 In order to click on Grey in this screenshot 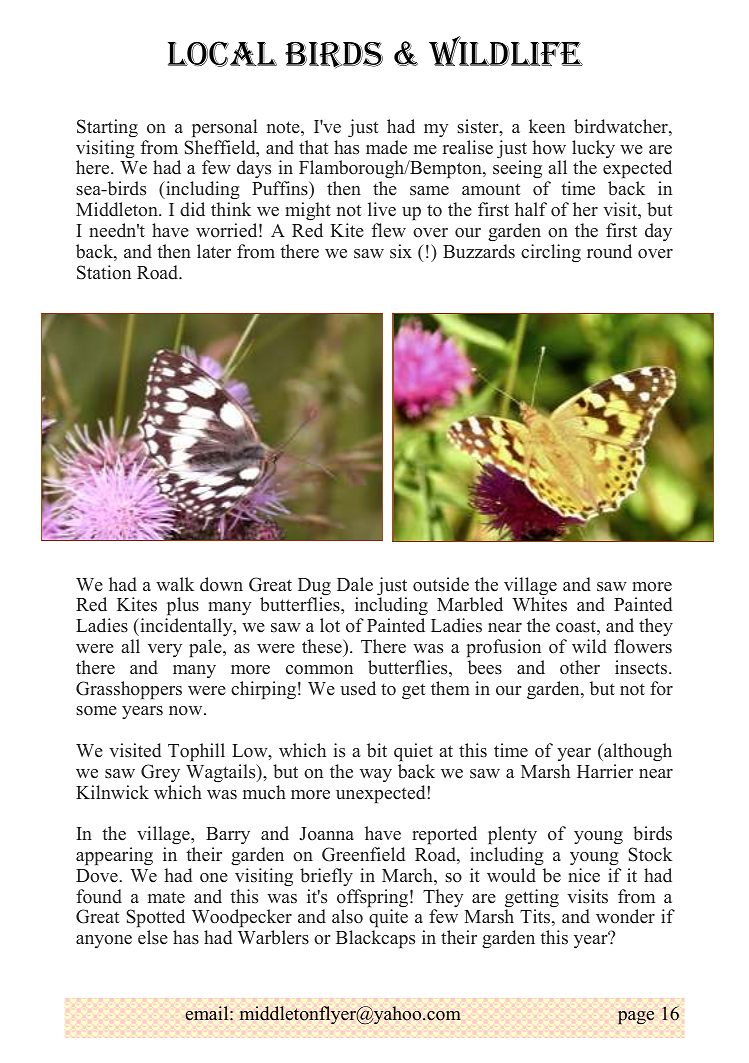, I will do `click(160, 773)`.
